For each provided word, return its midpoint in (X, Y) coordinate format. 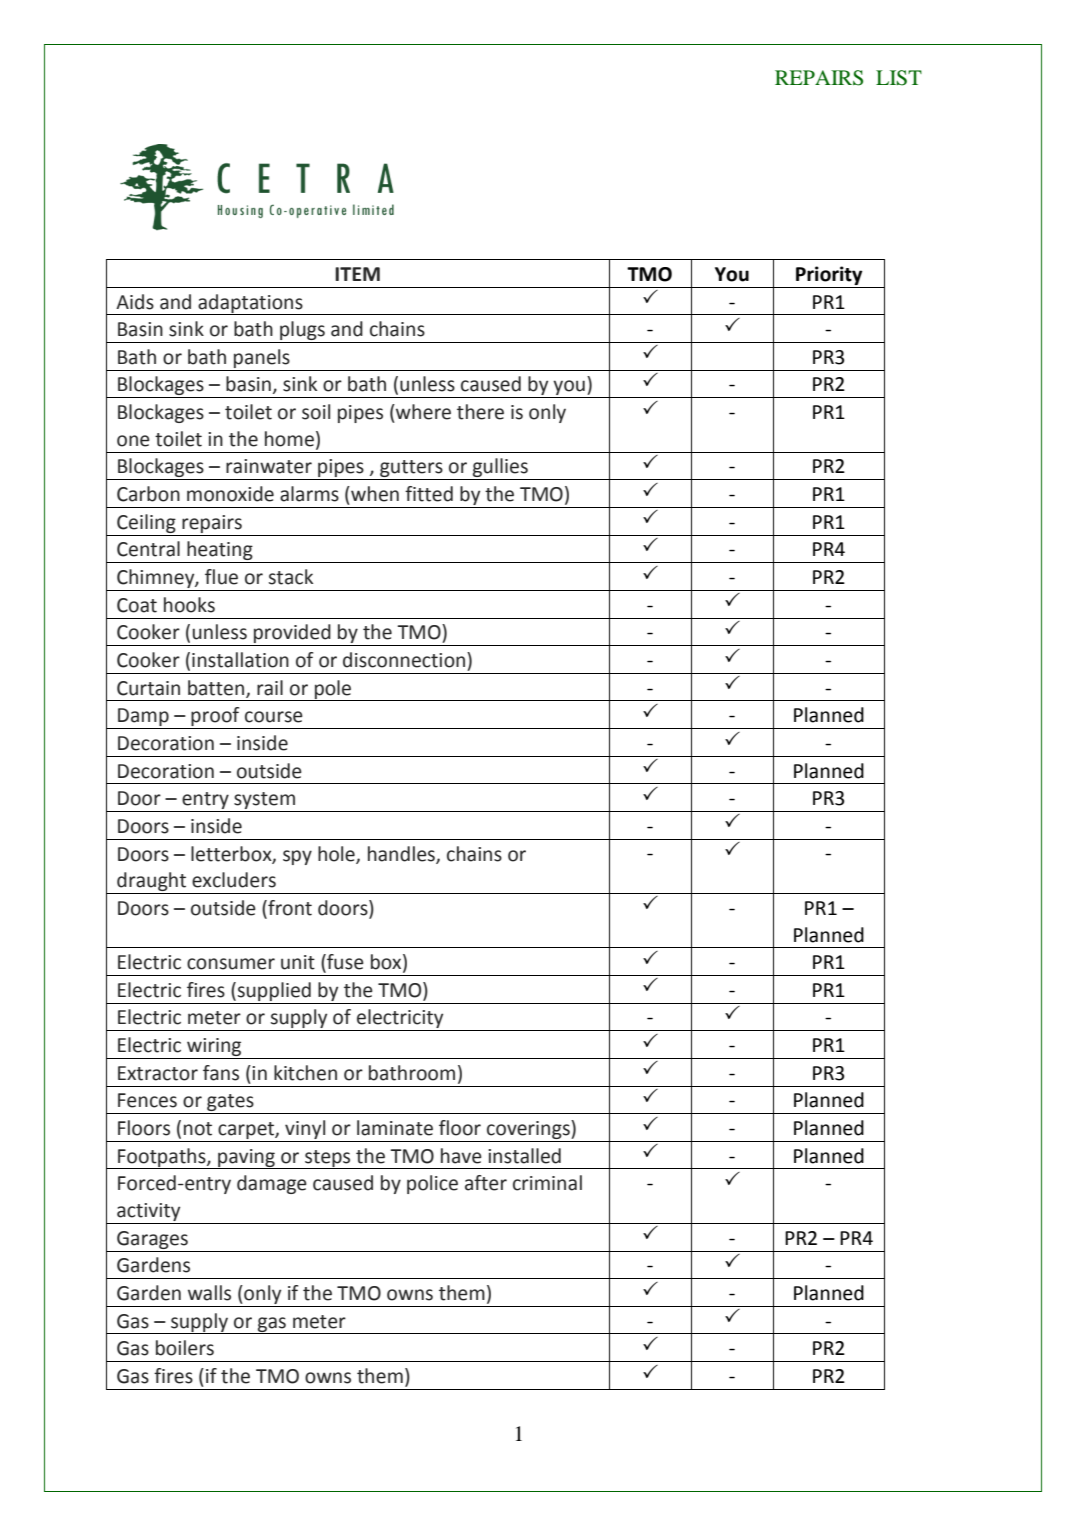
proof (215, 718)
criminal (547, 1183)
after (486, 1183)
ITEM (357, 274)
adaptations (250, 304)
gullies (500, 469)
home (289, 439)
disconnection (404, 660)
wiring (214, 1047)
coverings (529, 1129)
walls (209, 1293)
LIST (899, 78)
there (480, 412)
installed (524, 1156)
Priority (829, 275)
